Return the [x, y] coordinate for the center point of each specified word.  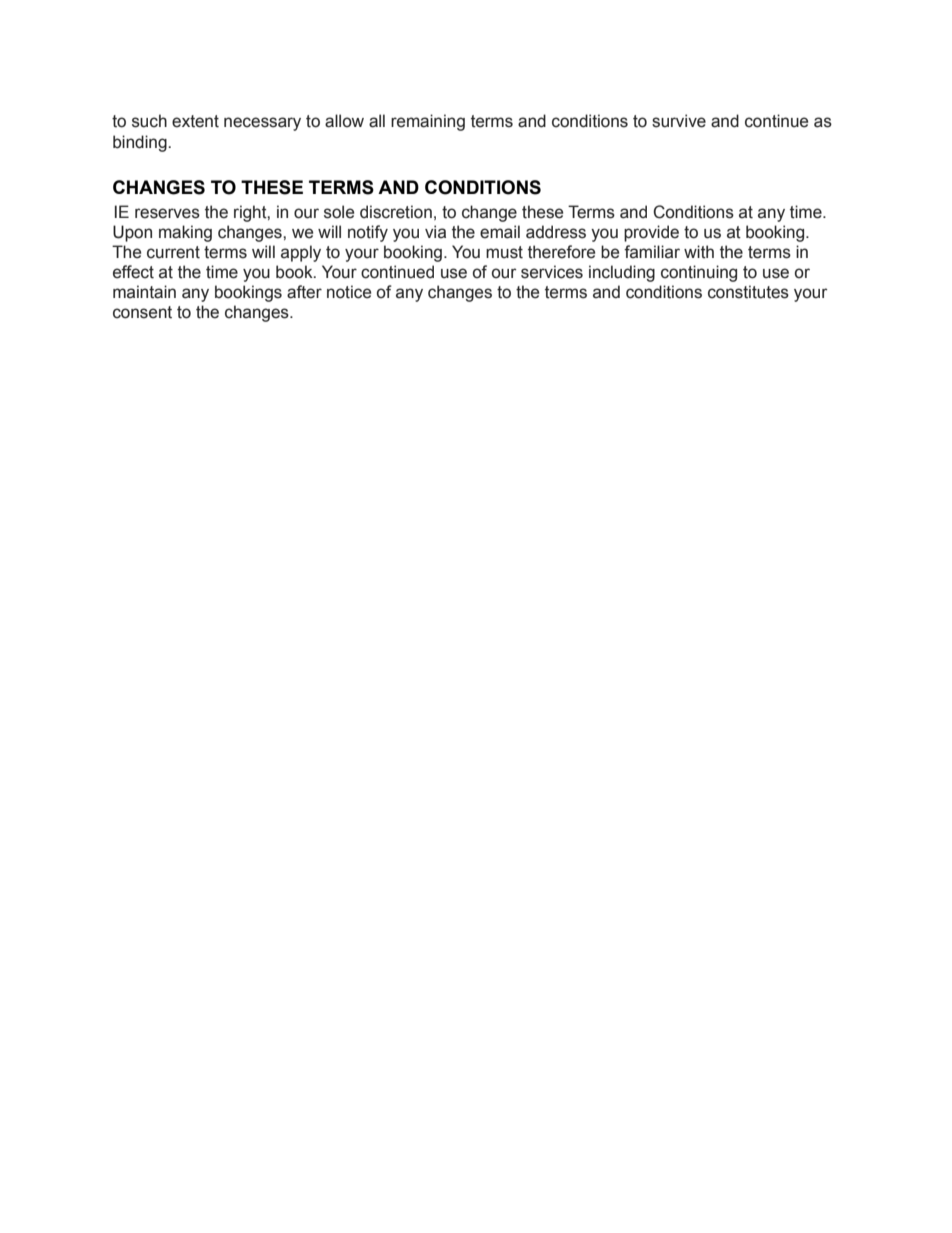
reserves [167, 213]
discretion [396, 212]
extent [195, 121]
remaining [428, 122]
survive [679, 121]
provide [651, 233]
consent [142, 312]
